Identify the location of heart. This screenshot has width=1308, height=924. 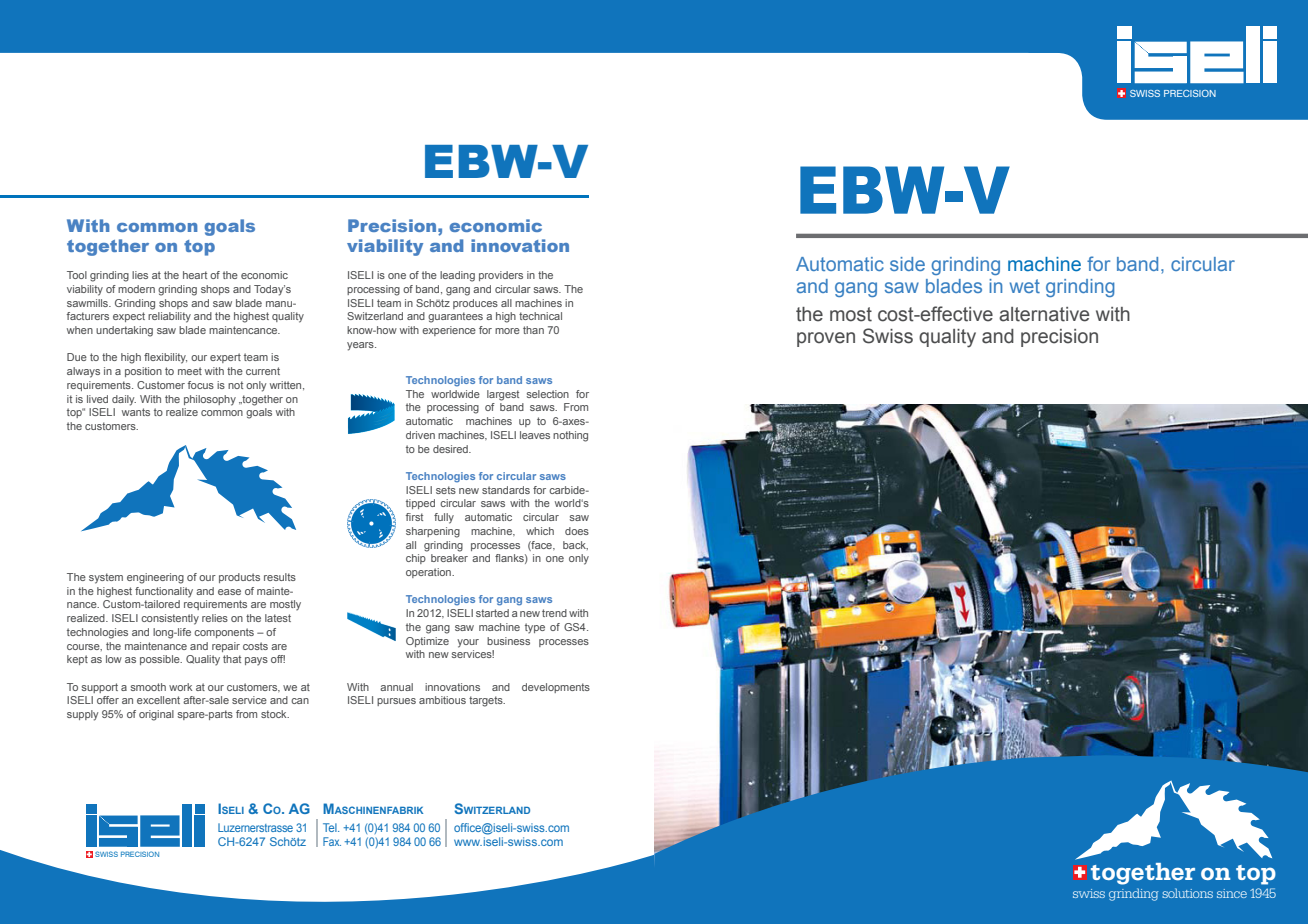
(195, 275).
